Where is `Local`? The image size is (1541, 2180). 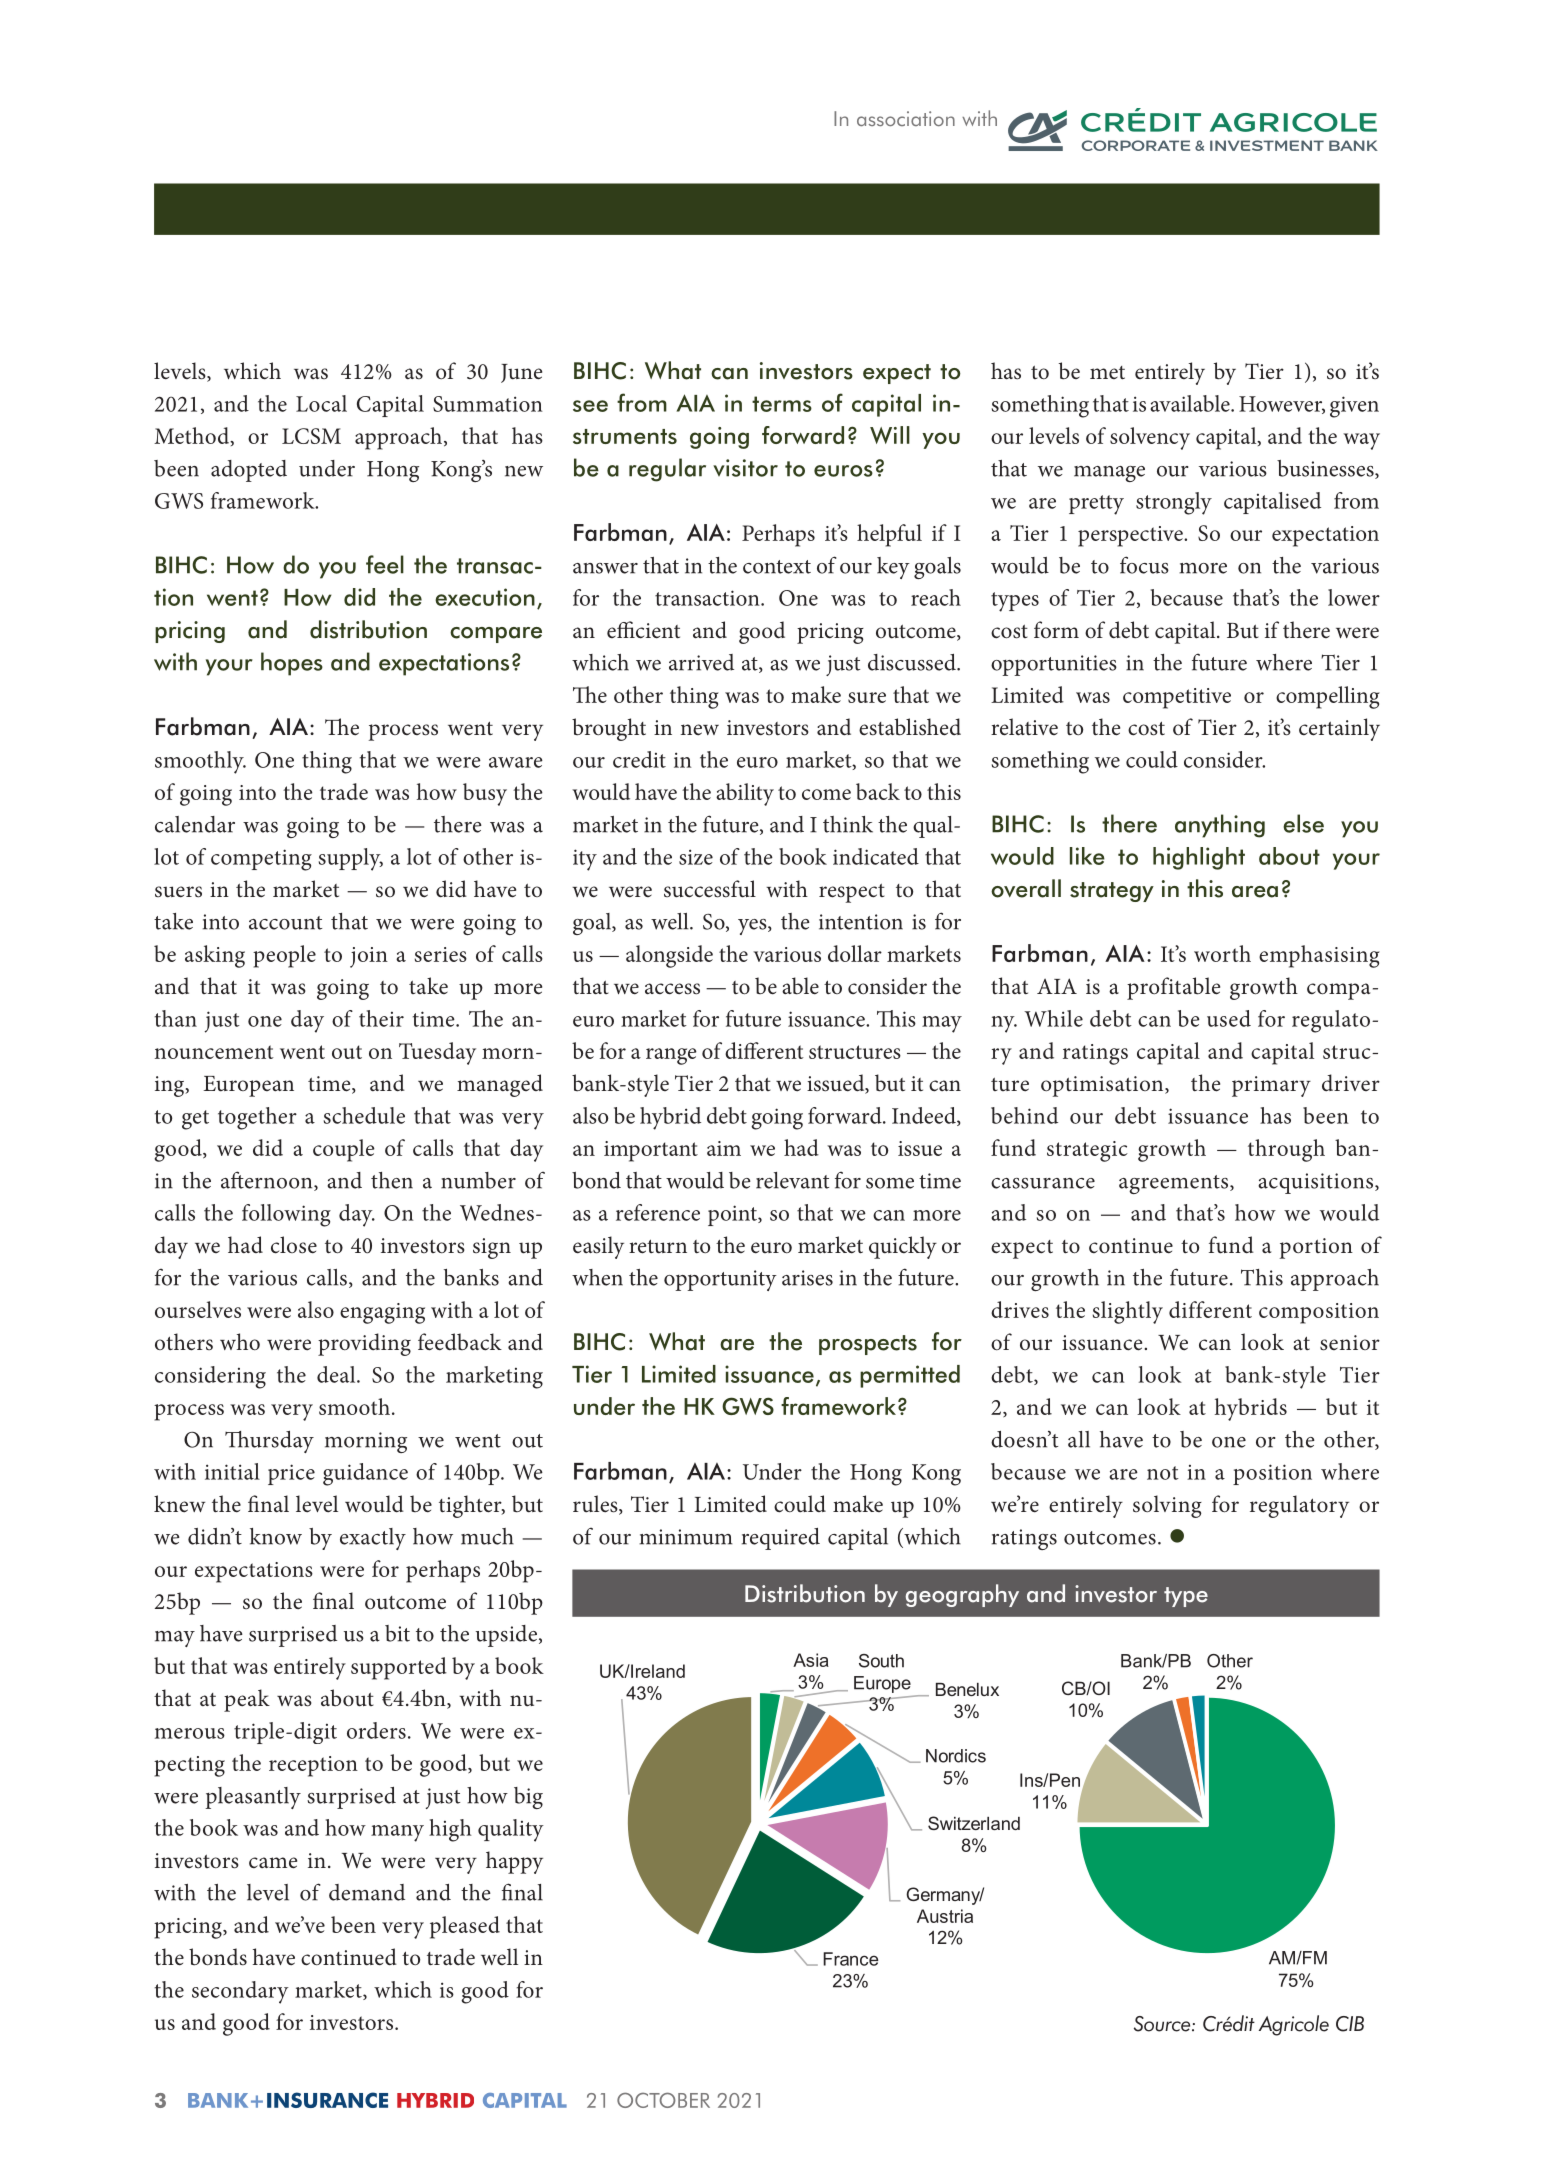
Local is located at coordinates (321, 403).
